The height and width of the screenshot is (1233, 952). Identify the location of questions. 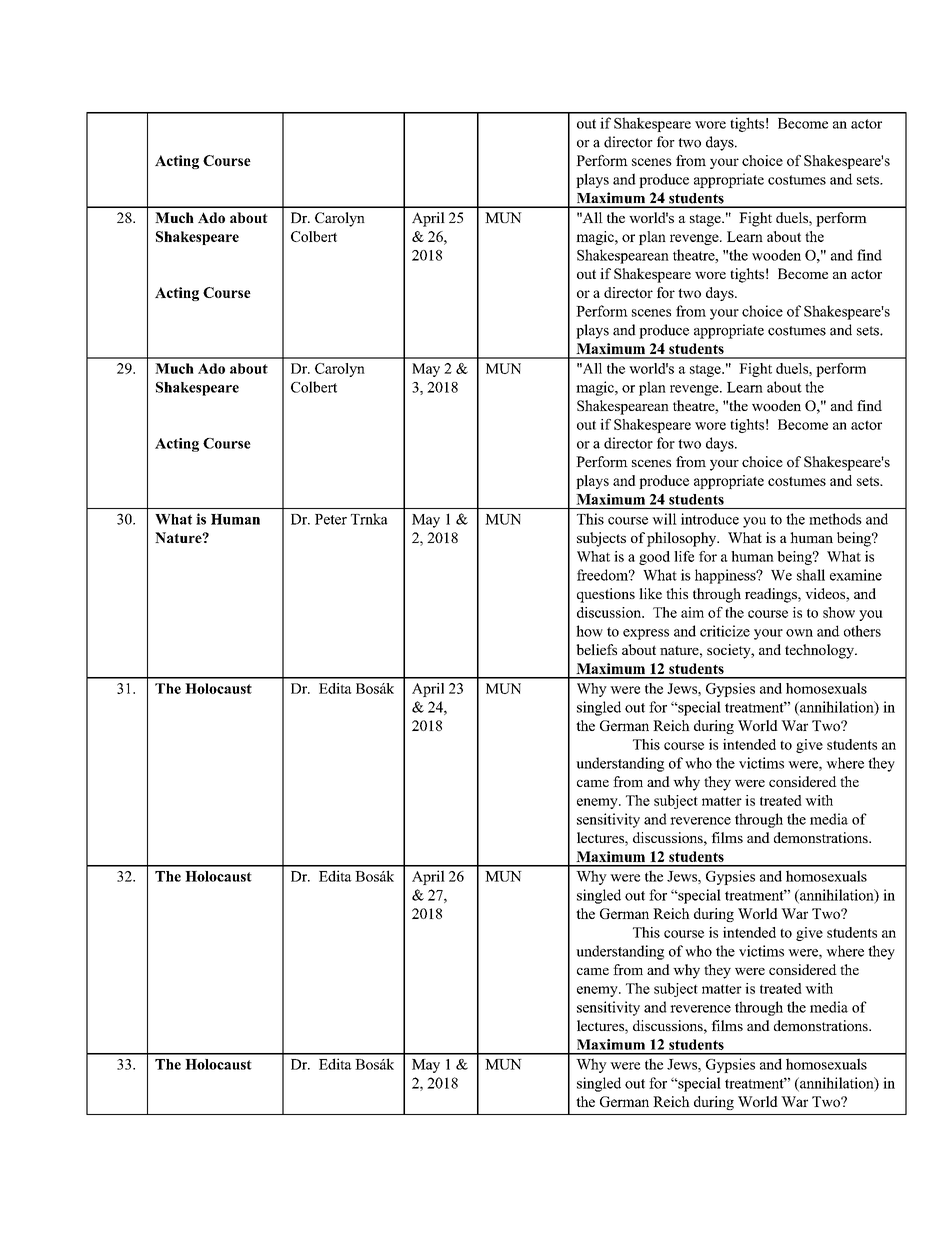
(606, 595).
